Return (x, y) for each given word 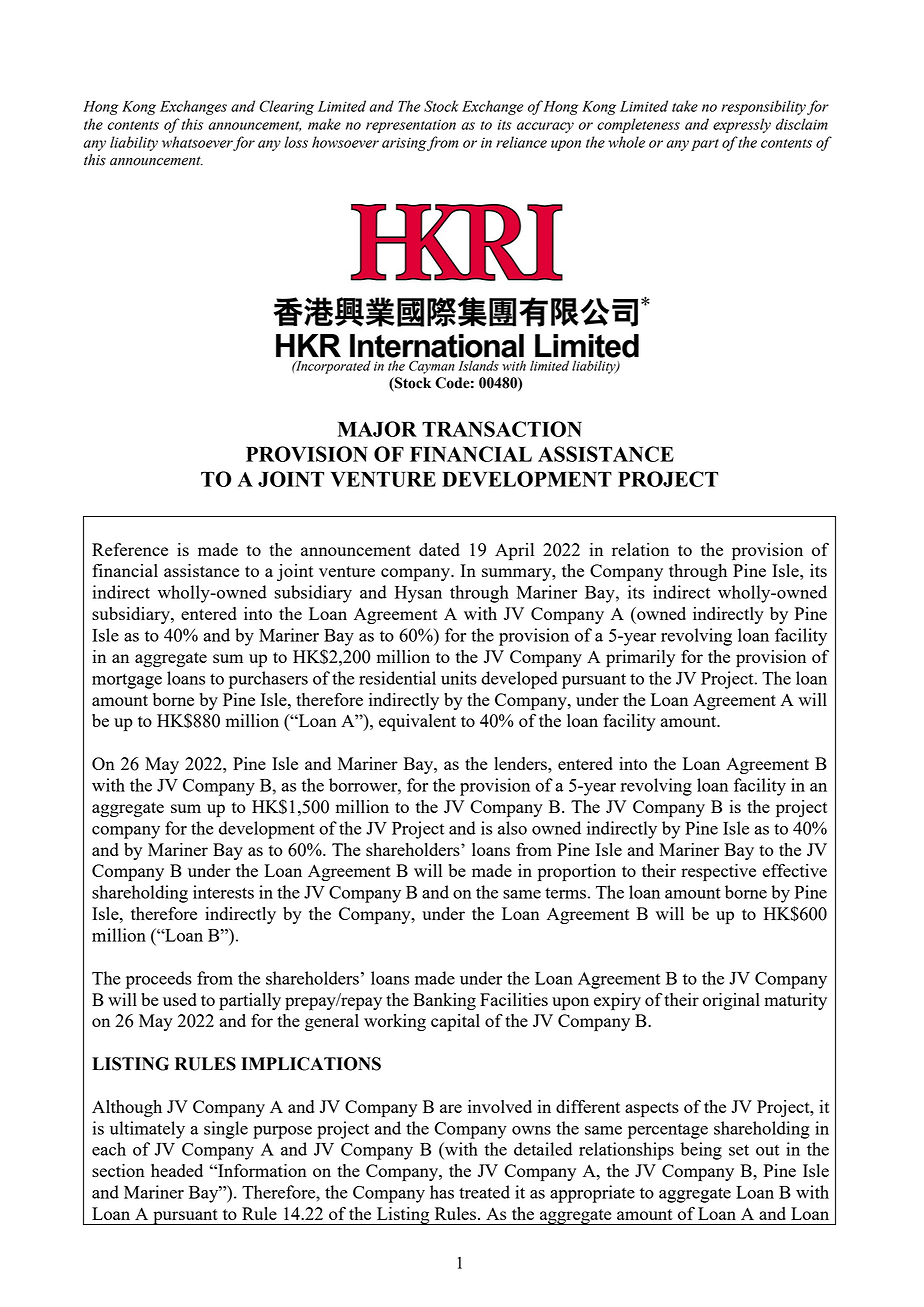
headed (177, 1170)
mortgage (127, 681)
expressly (742, 125)
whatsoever (198, 143)
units (459, 678)
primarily (640, 658)
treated (484, 1192)
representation (411, 126)
